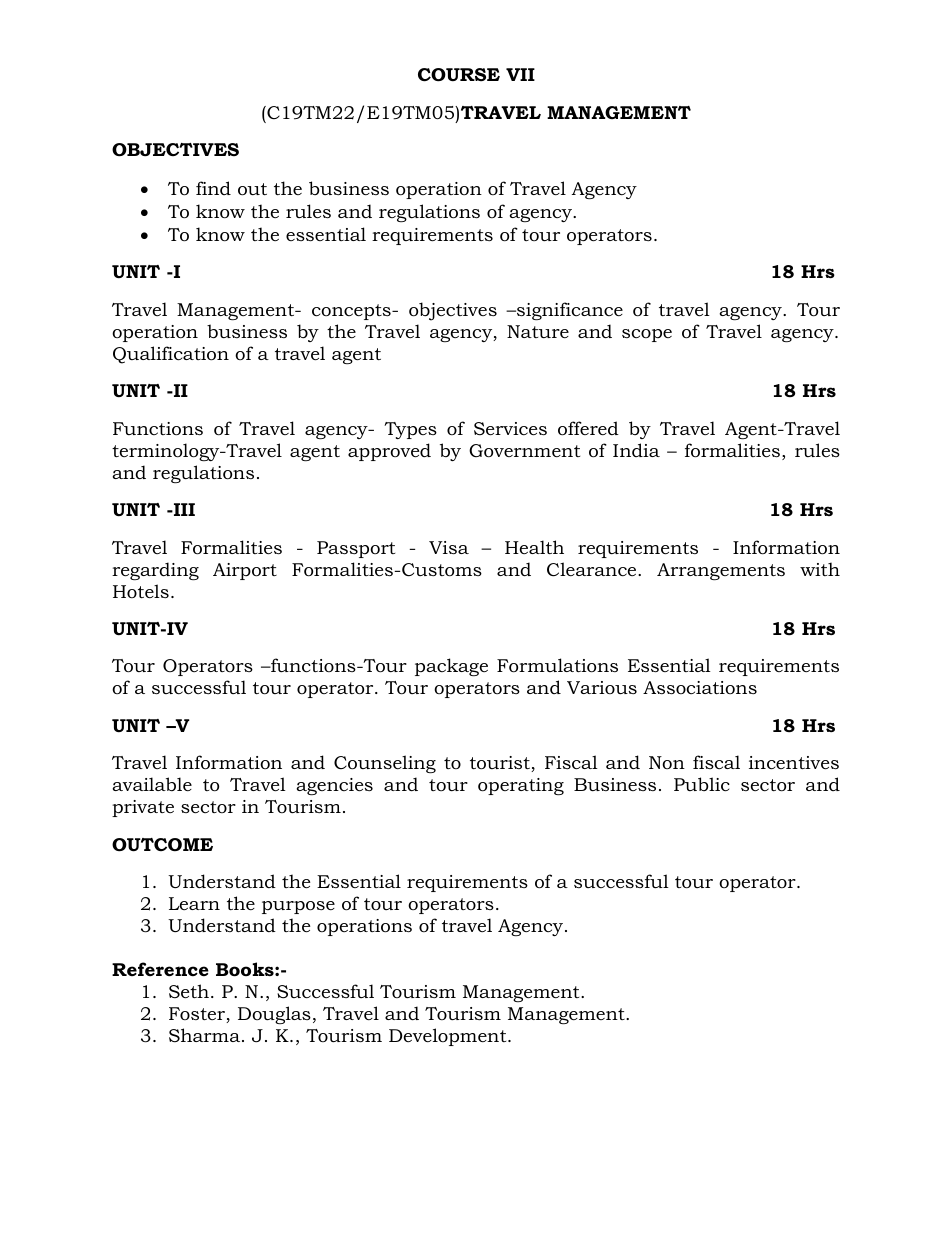 The width and height of the image is (952, 1233). Describe the element at coordinates (152, 784) in the image. I see `available` at that location.
